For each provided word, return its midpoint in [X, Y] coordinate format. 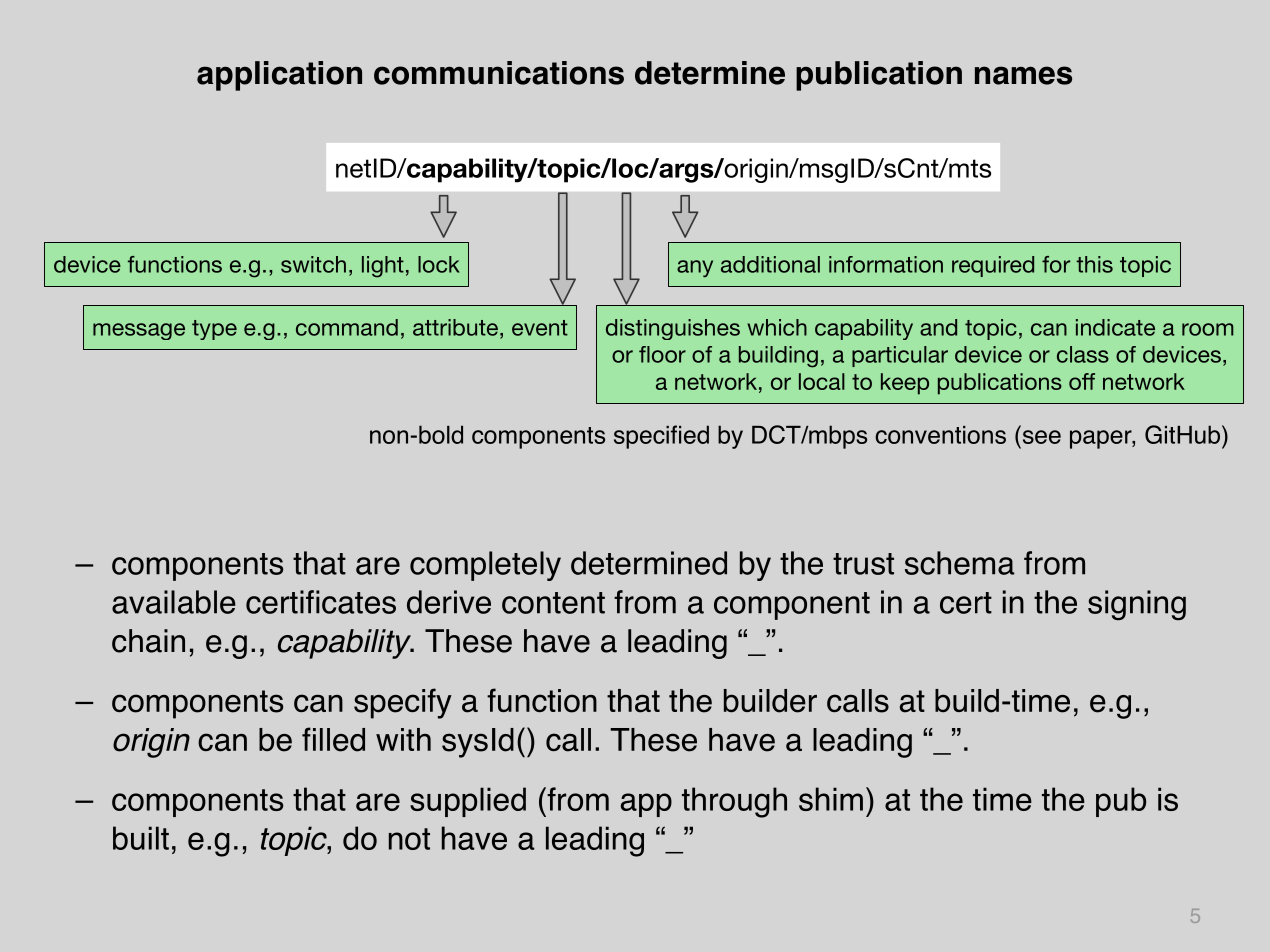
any [695, 269]
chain [148, 641]
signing [1137, 605]
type [214, 330]
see [1042, 437]
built [141, 838]
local [822, 381]
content [553, 603]
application [279, 76]
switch [313, 264]
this [1094, 264]
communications [499, 73]
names [1023, 75]
